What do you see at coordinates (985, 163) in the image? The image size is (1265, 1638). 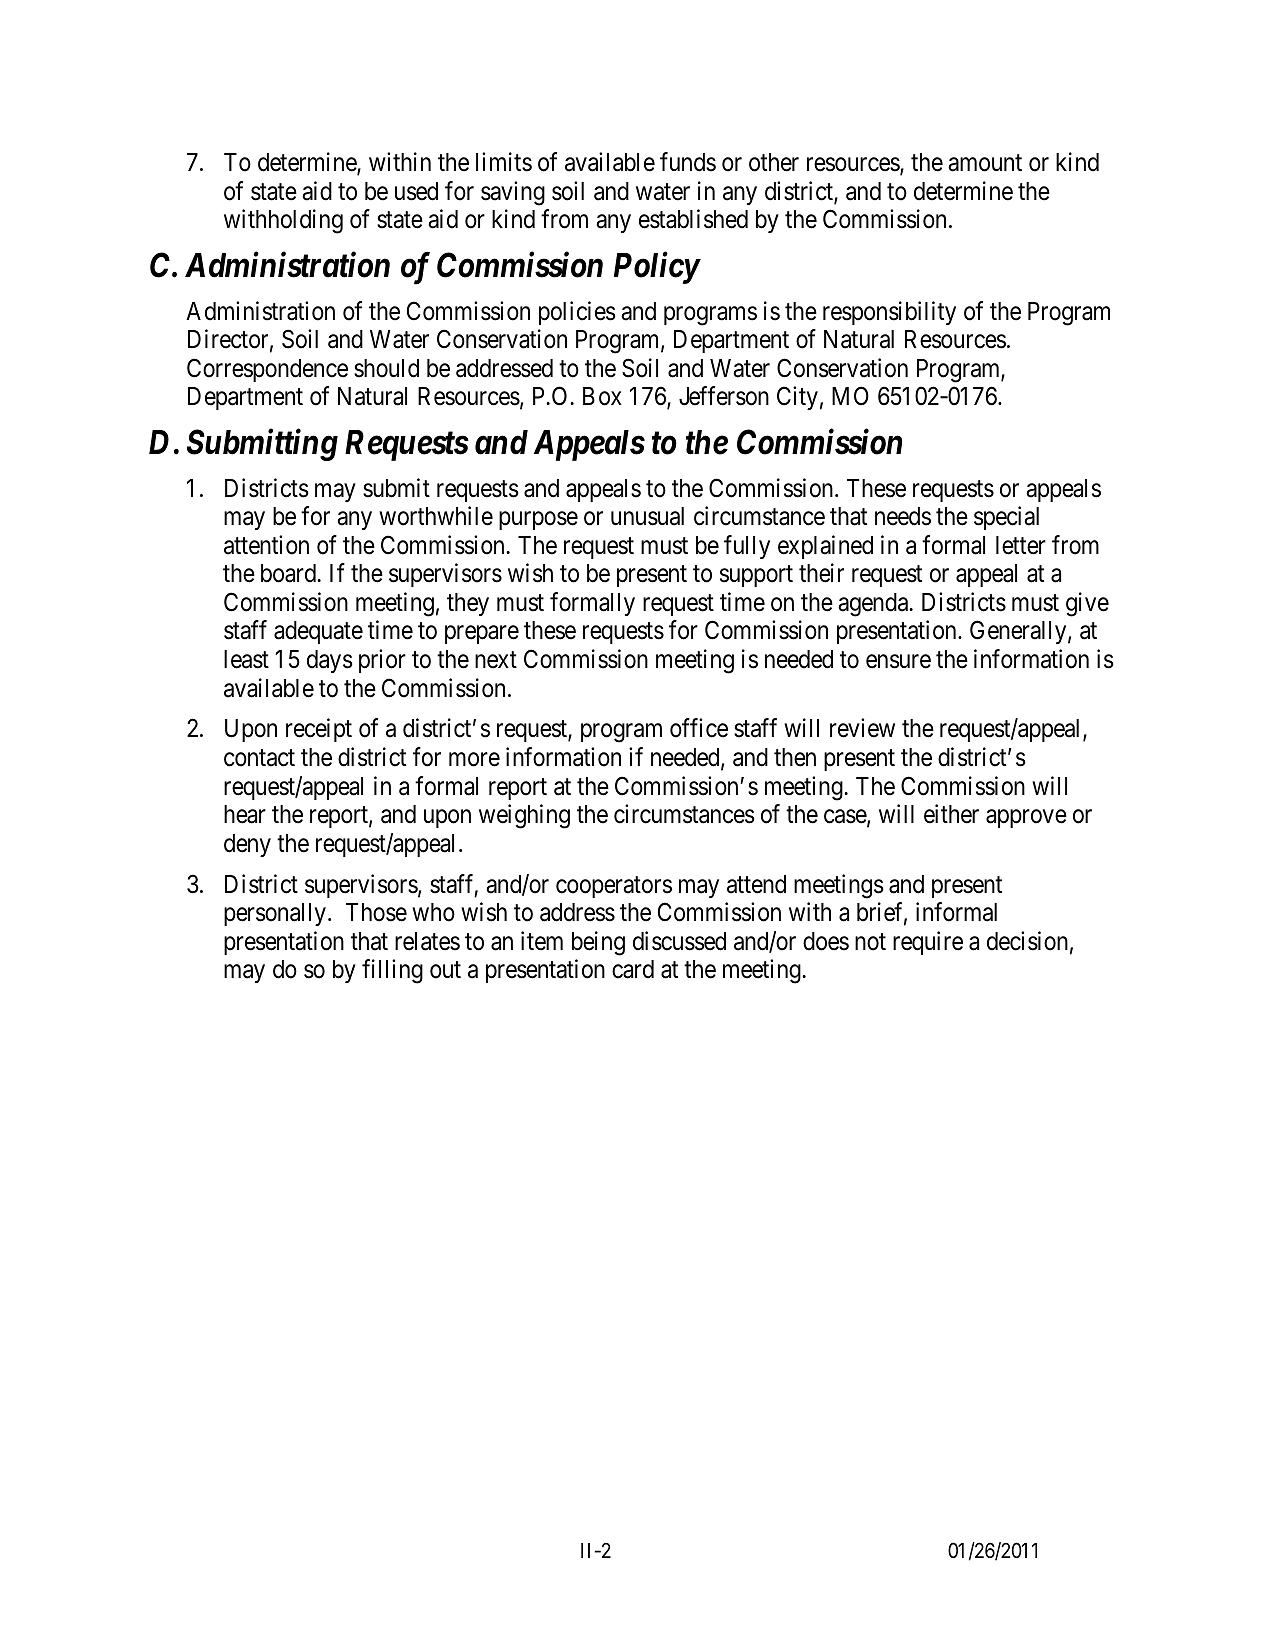 I see `amount` at bounding box center [985, 163].
